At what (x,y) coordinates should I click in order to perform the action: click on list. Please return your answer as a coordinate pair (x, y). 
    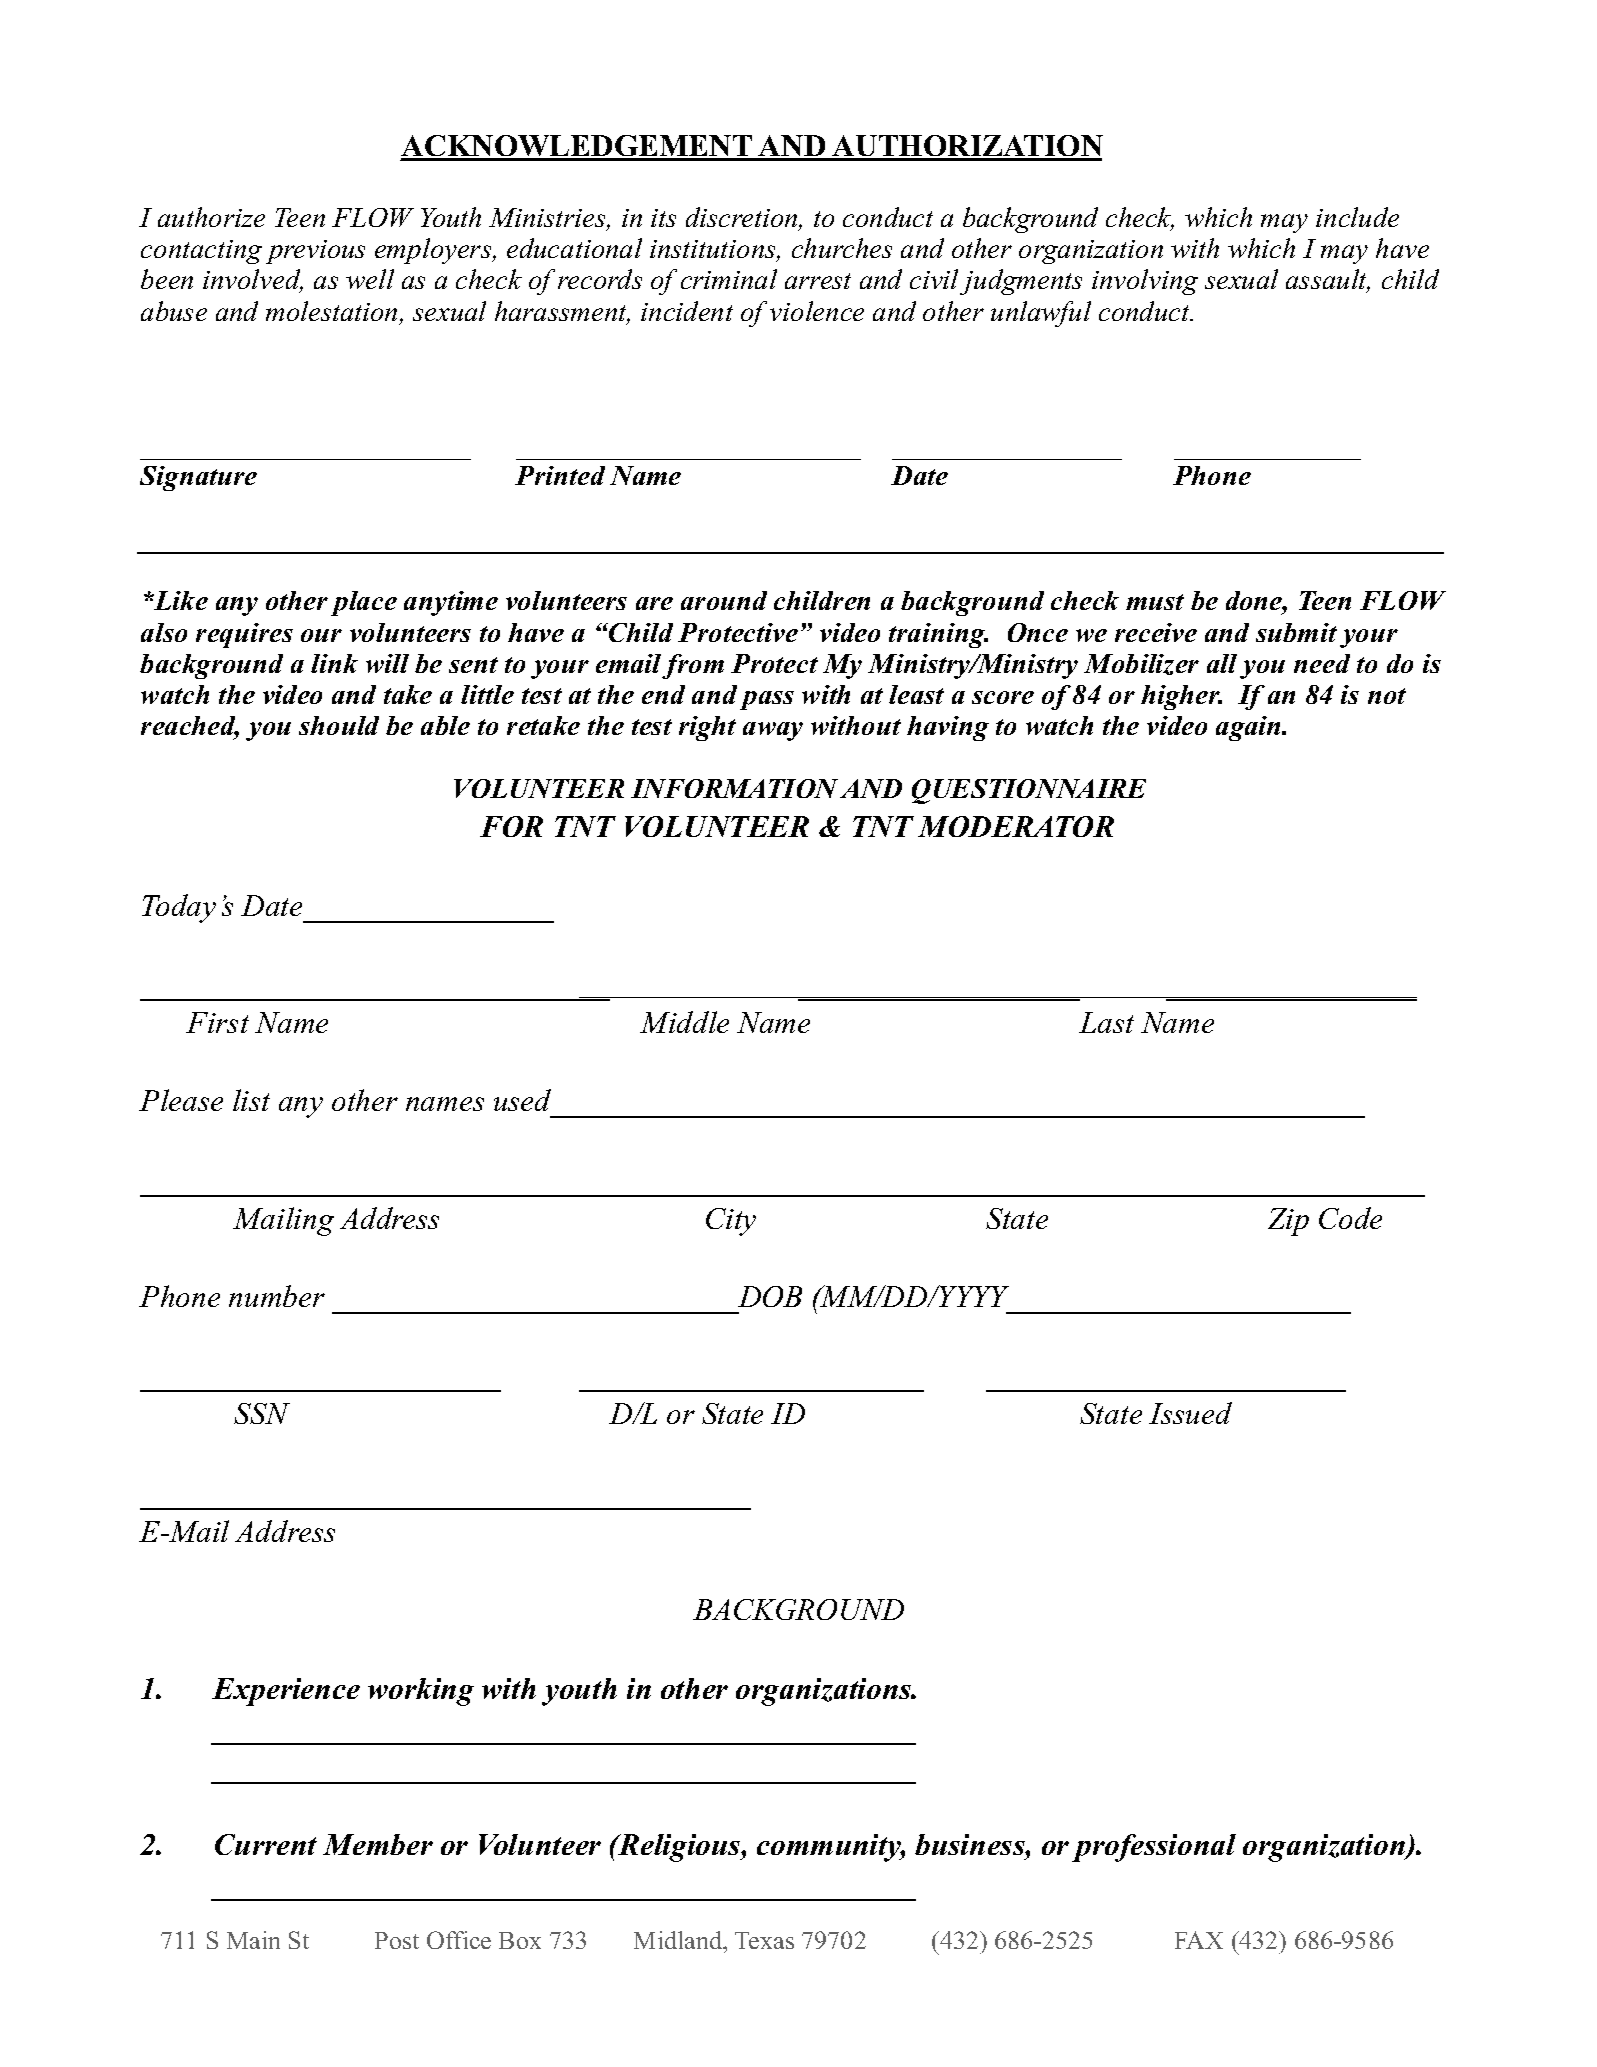
    Looking at the image, I should click on (251, 1100).
